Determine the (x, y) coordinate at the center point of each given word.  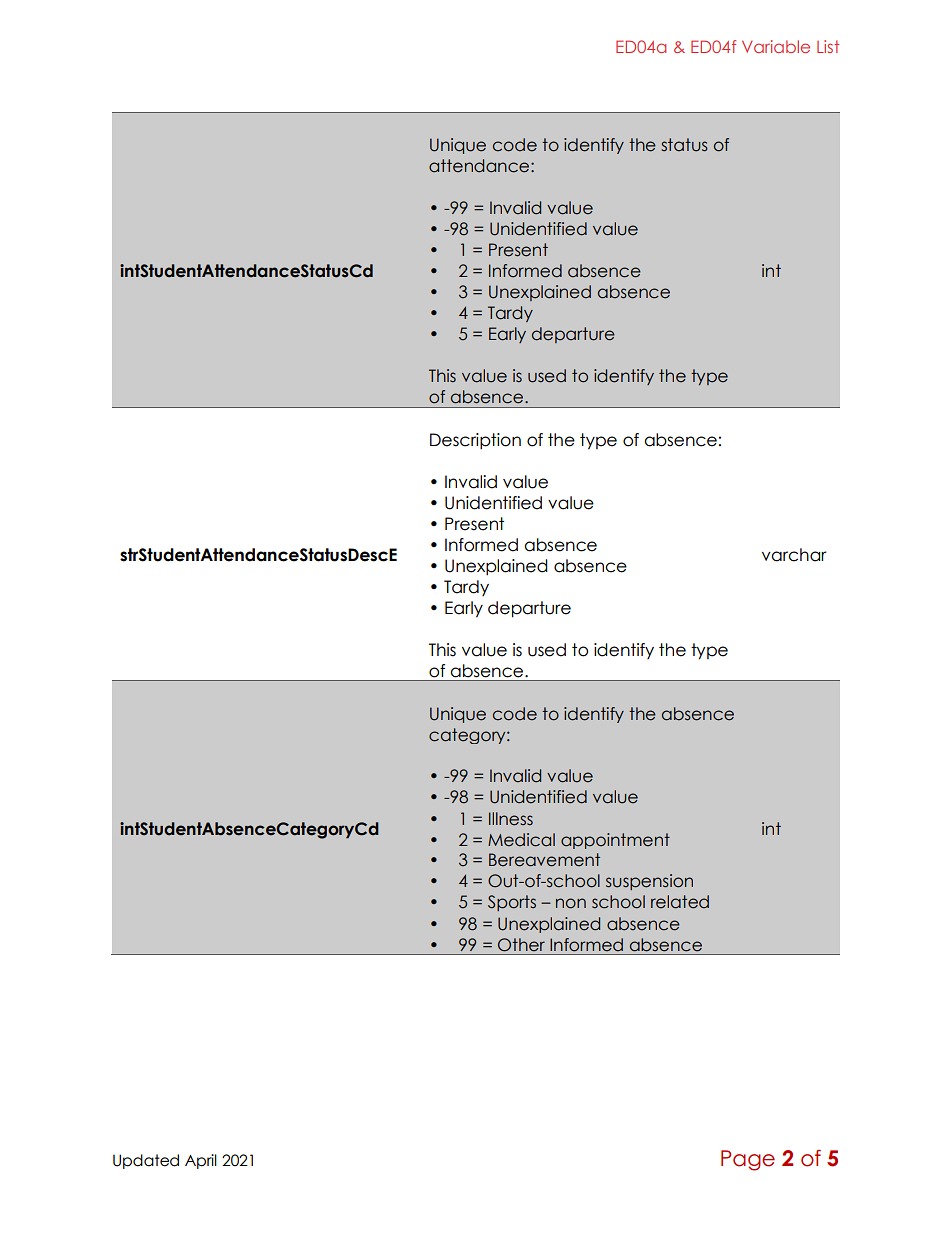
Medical (521, 840)
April (201, 1161)
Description (475, 441)
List (828, 46)
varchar (794, 555)
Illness (511, 819)
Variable (776, 46)
